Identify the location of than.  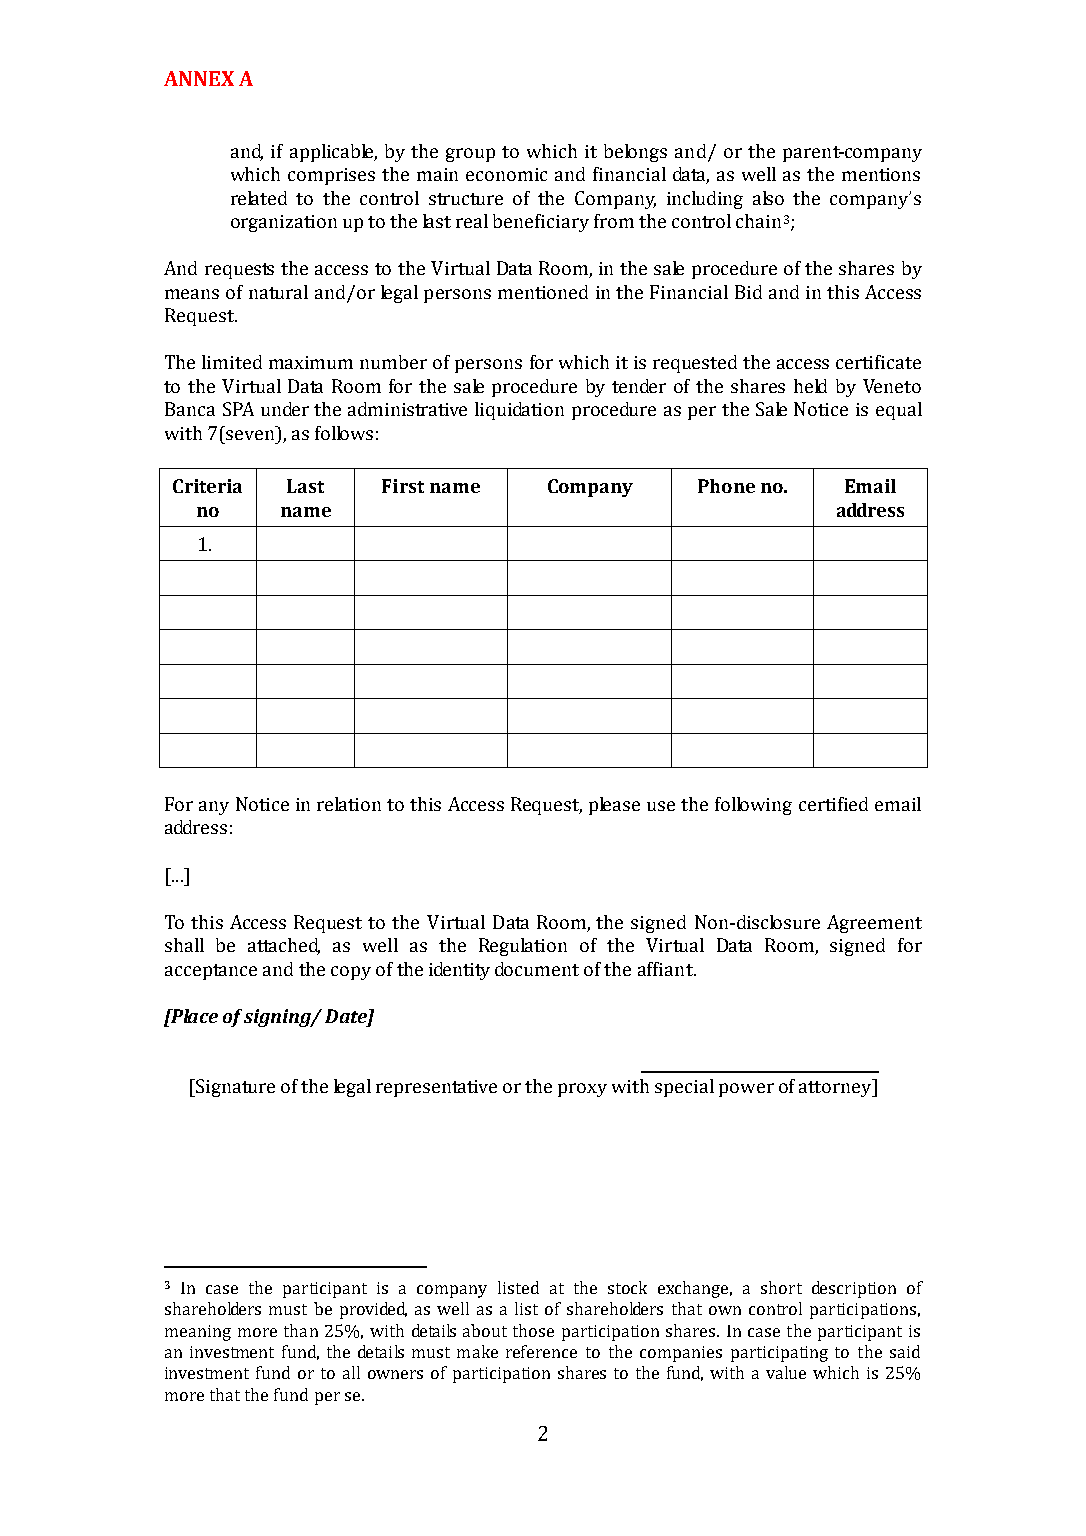
(301, 1330).
